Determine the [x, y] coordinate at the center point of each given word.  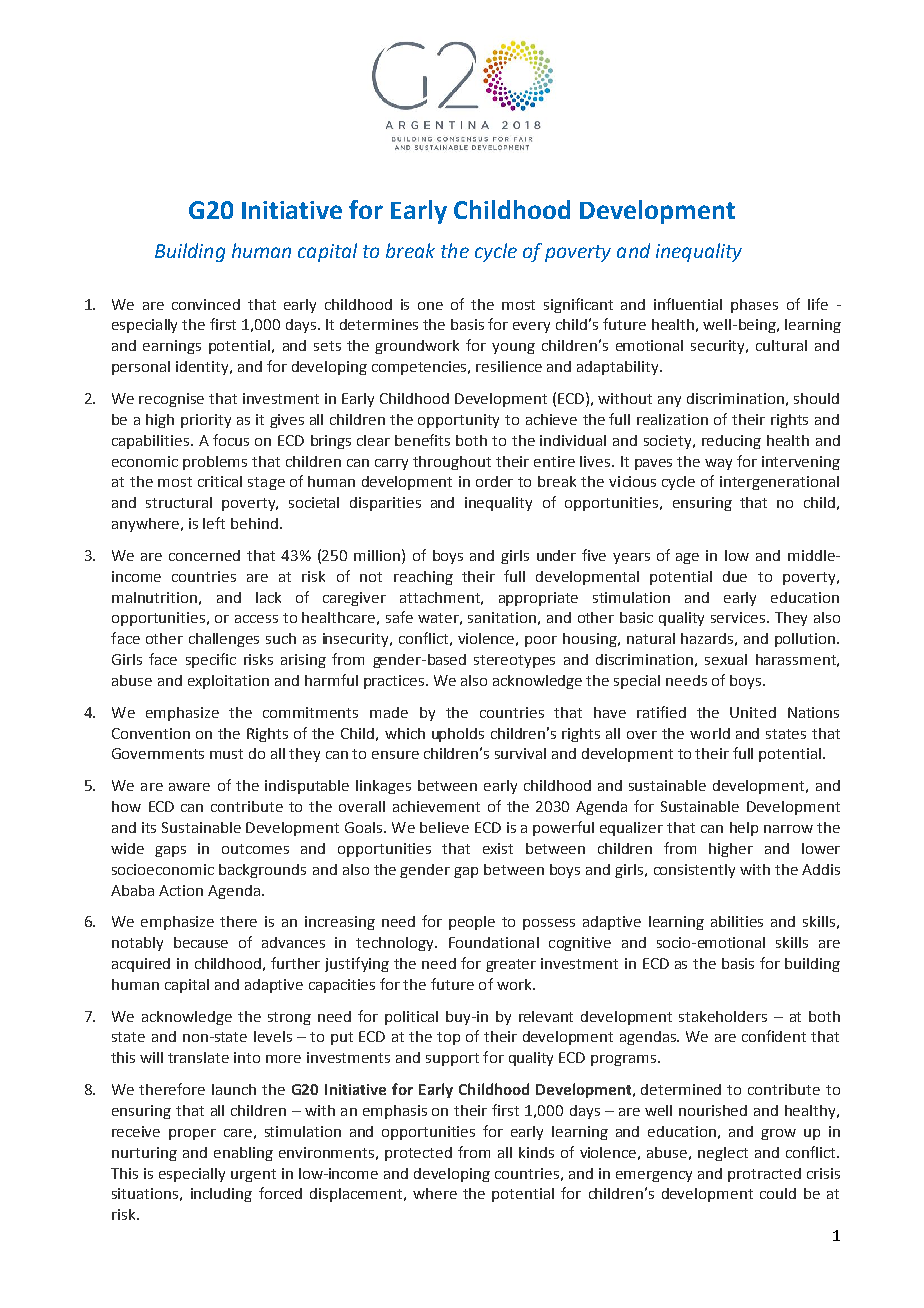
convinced [206, 304]
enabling [243, 1154]
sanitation [502, 617]
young [513, 348]
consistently [694, 871]
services [739, 617]
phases [754, 306]
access [256, 619]
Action [181, 890]
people [472, 923]
